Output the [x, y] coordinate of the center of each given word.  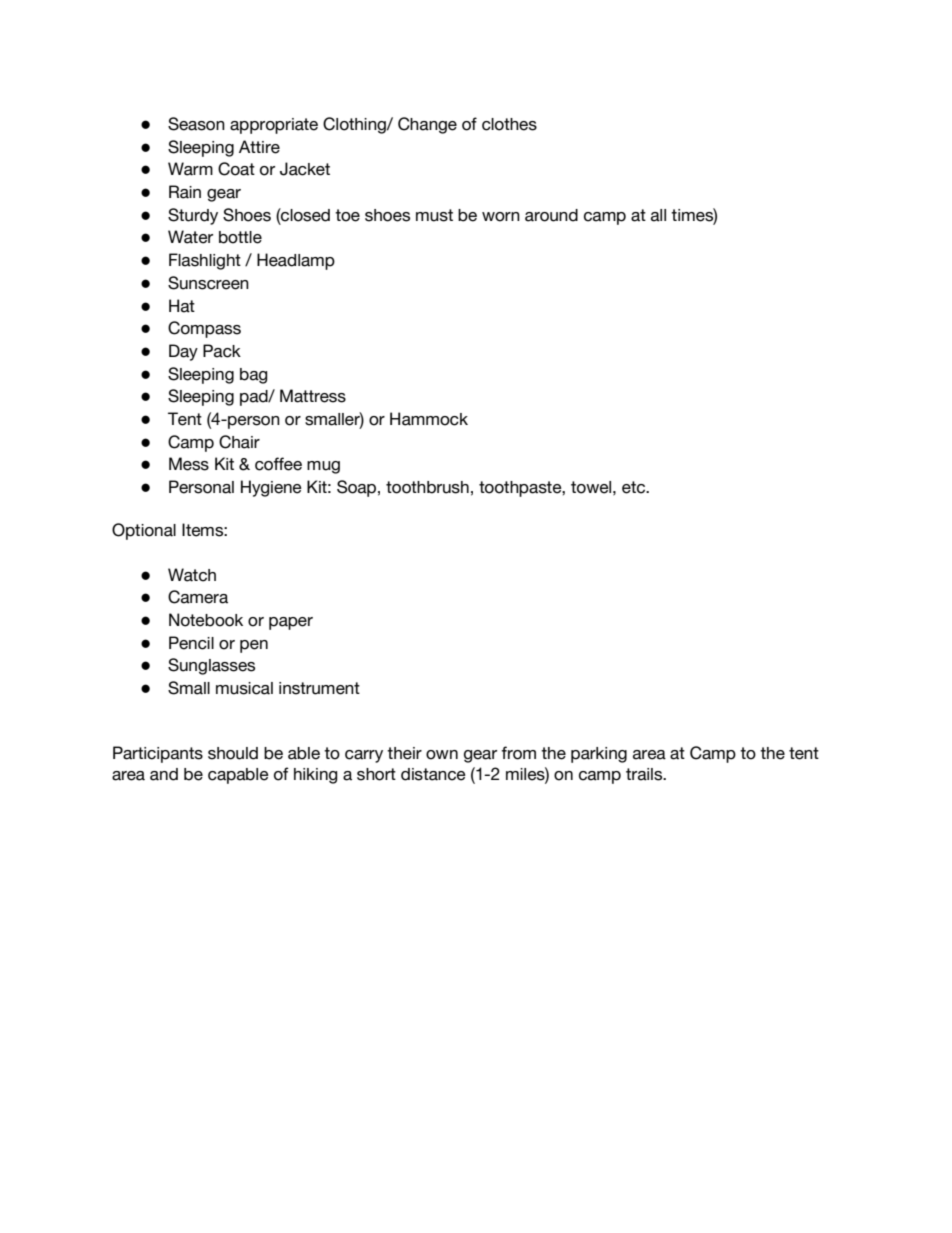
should [233, 753]
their [404, 753]
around [551, 215]
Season [196, 124]
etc [635, 487]
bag [254, 376]
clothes [509, 124]
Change [427, 125]
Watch [192, 575]
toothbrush [427, 487]
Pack [222, 351]
